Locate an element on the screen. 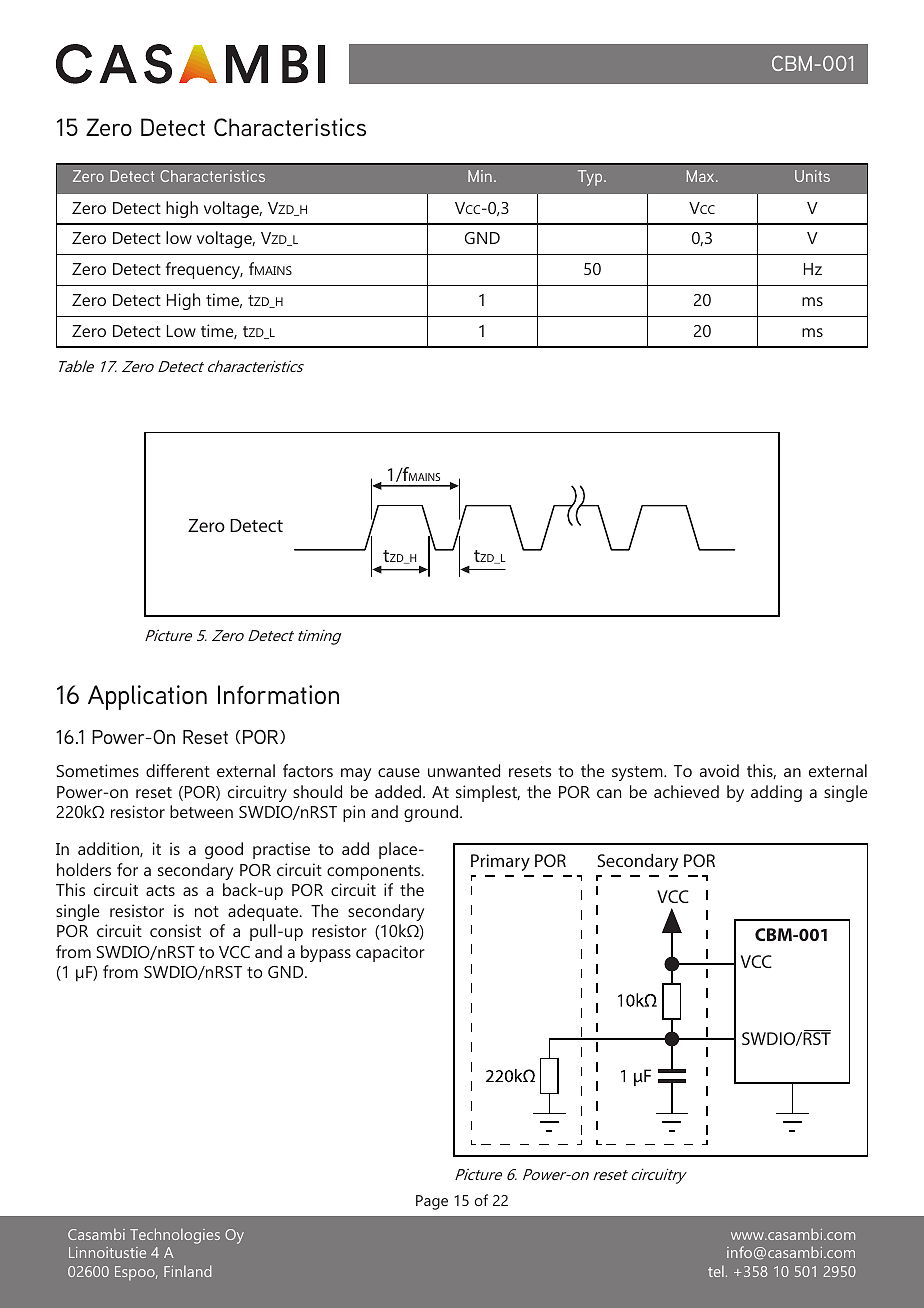 This screenshot has height=1308, width=924. Page is located at coordinates (432, 1202).
